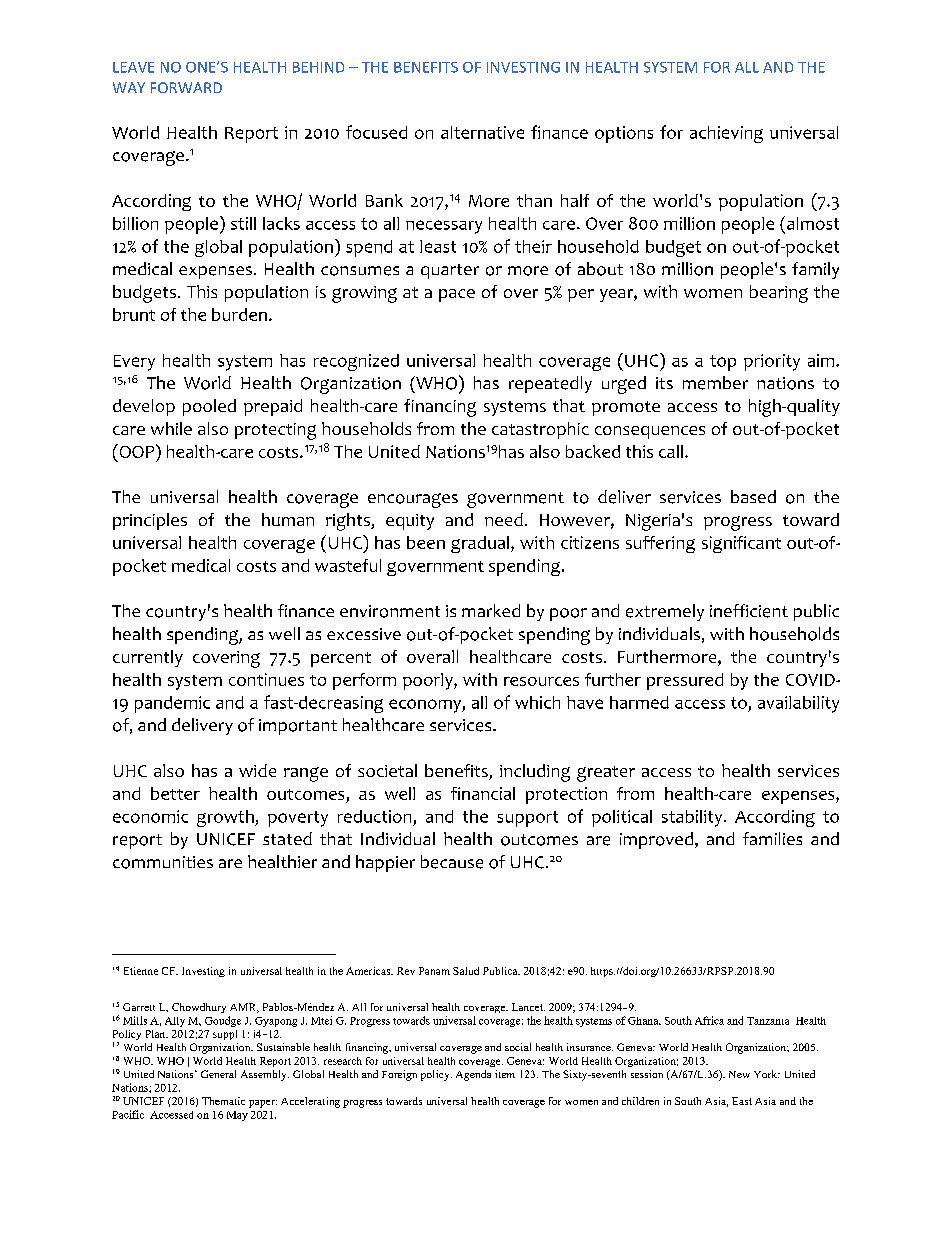 This image has width=952, height=1233. What do you see at coordinates (218, 1074) in the image?
I see `General` at bounding box center [218, 1074].
